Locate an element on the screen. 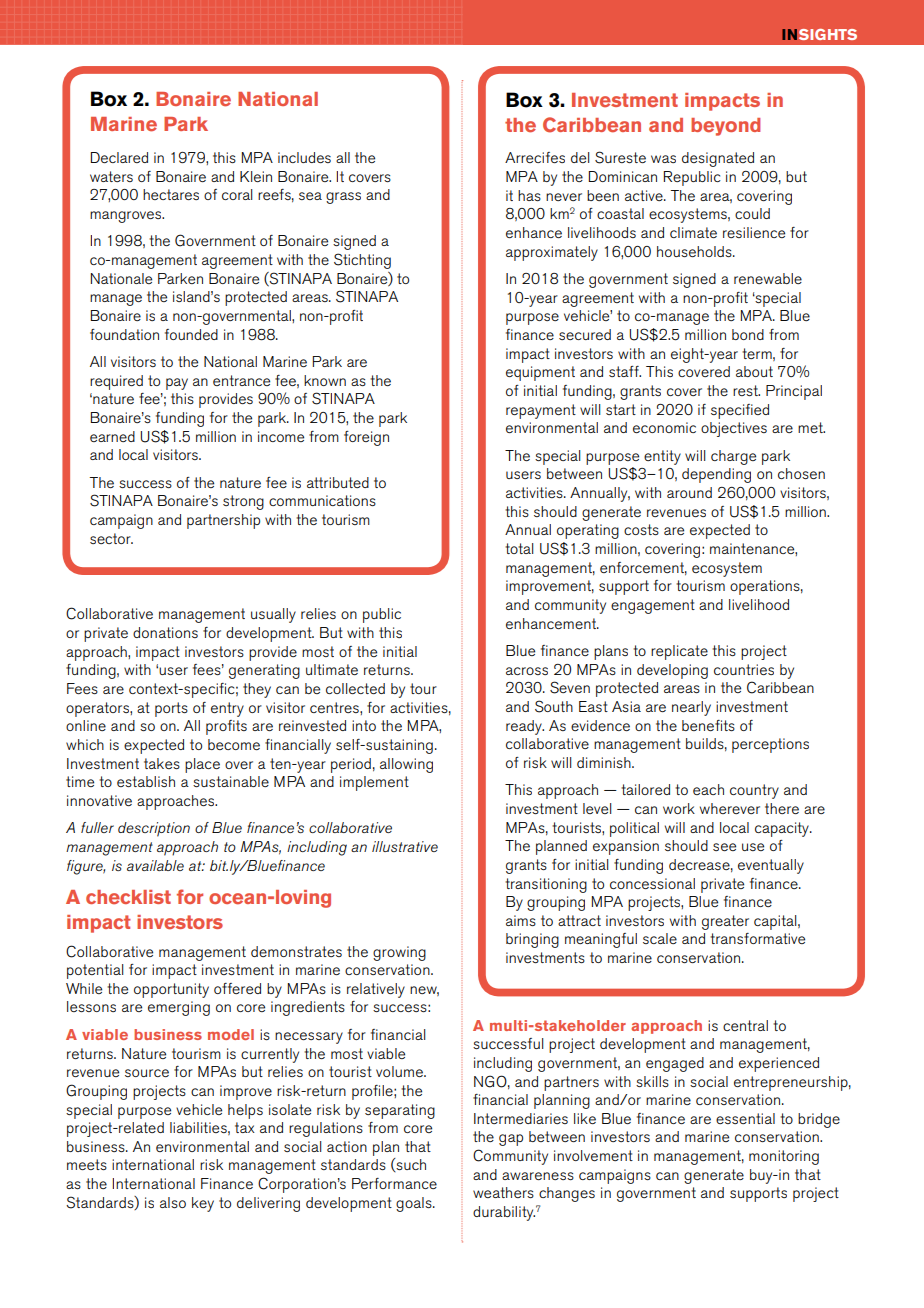 This screenshot has width=924, height=1308. also is located at coordinates (173, 1202).
